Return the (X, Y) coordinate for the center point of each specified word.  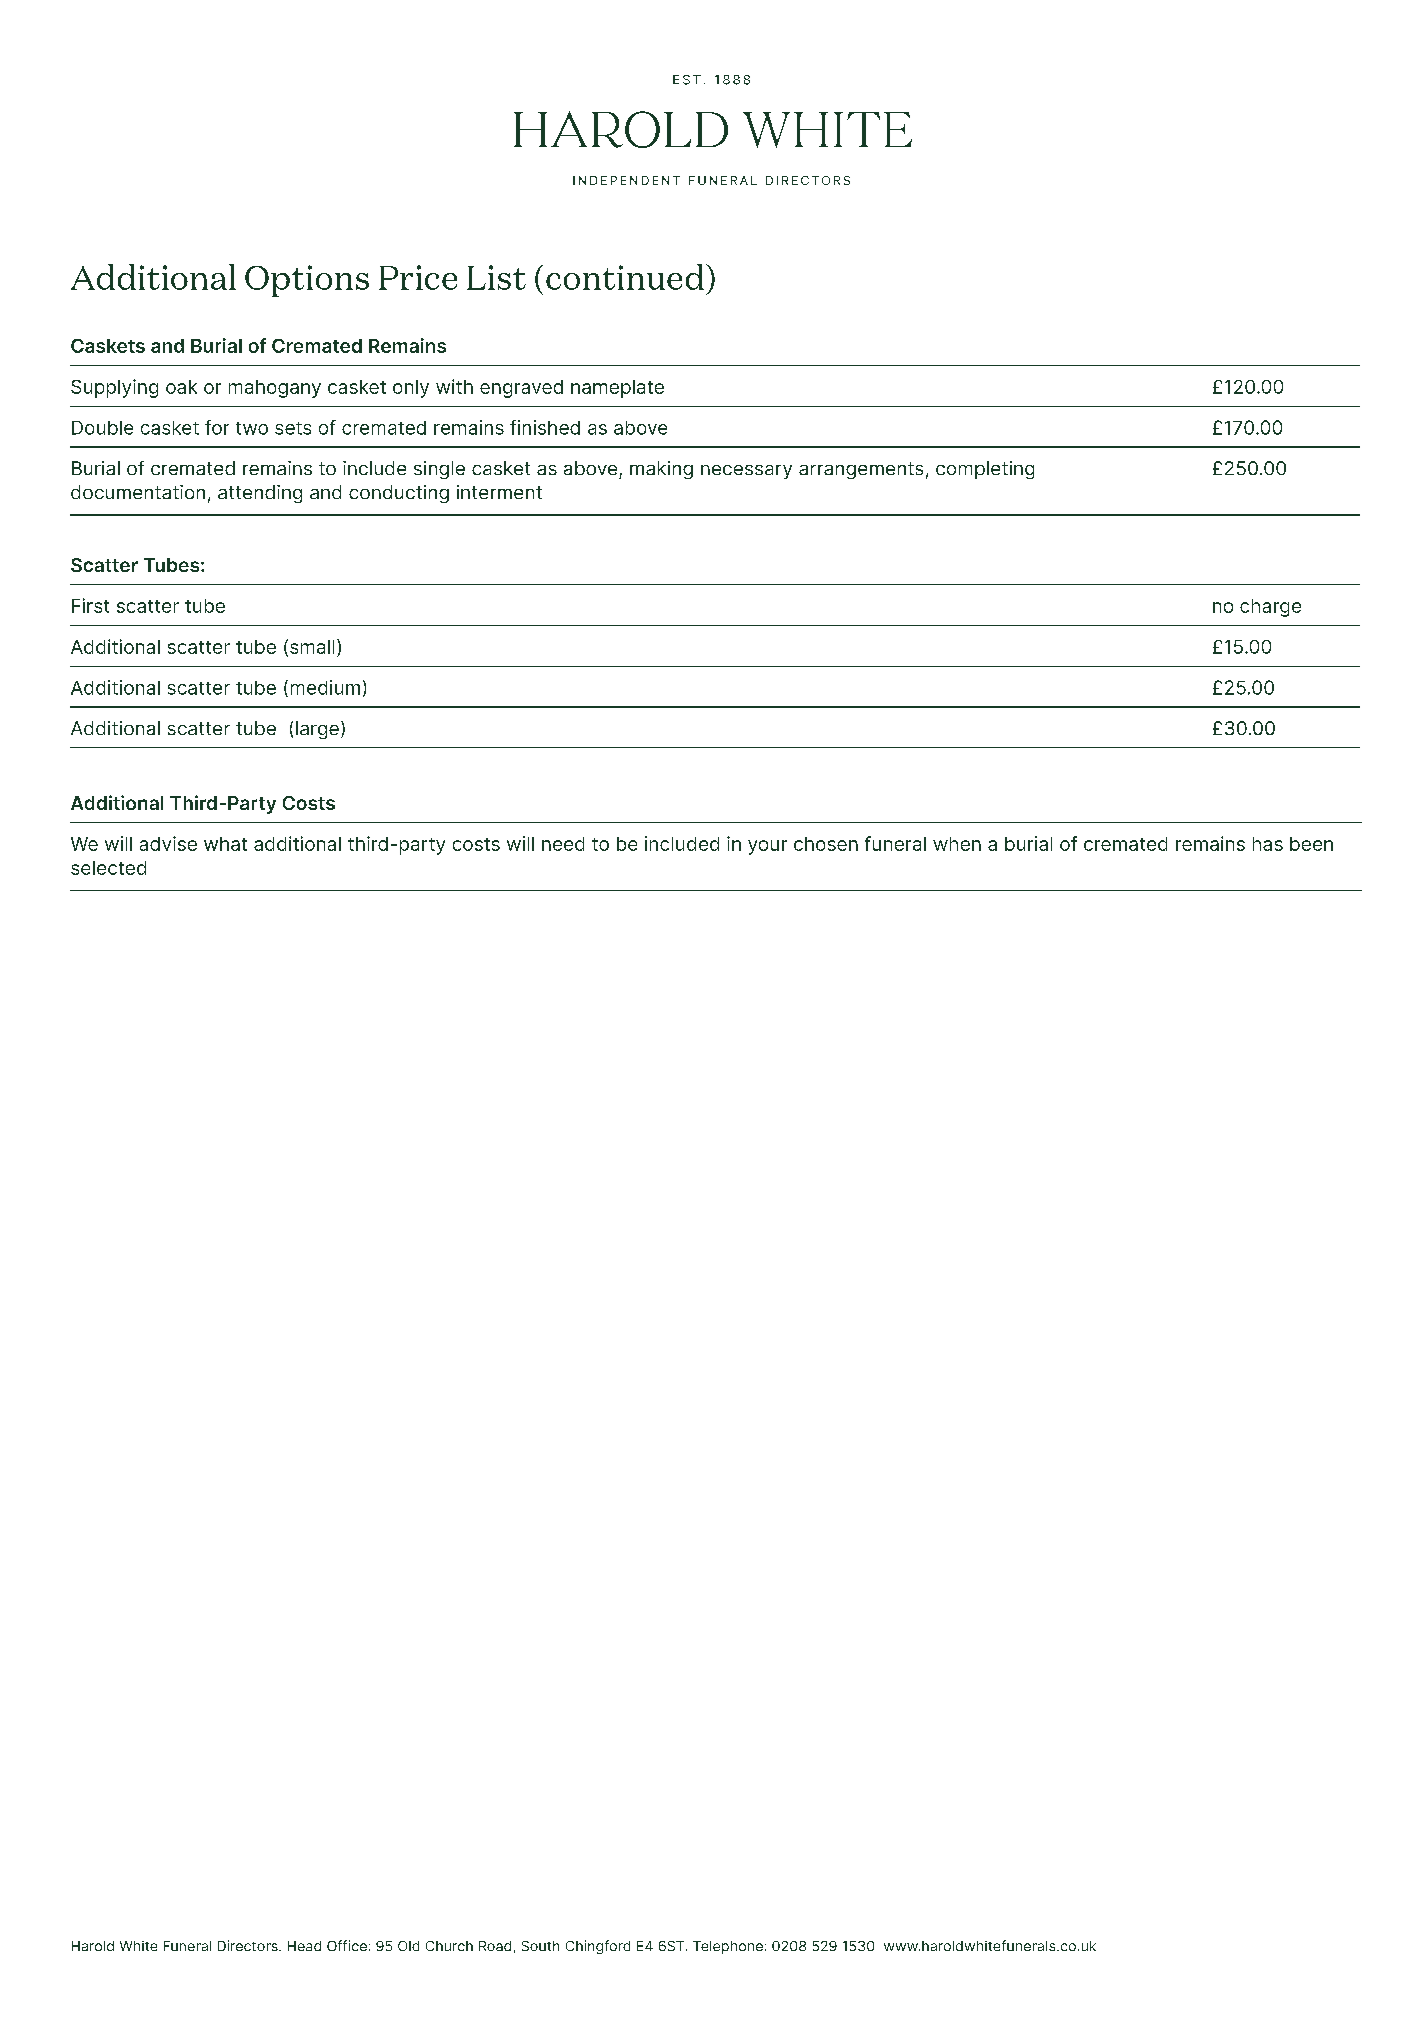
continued (625, 277)
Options (307, 281)
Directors (249, 1945)
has (1268, 844)
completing (985, 470)
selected (108, 868)
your (767, 847)
